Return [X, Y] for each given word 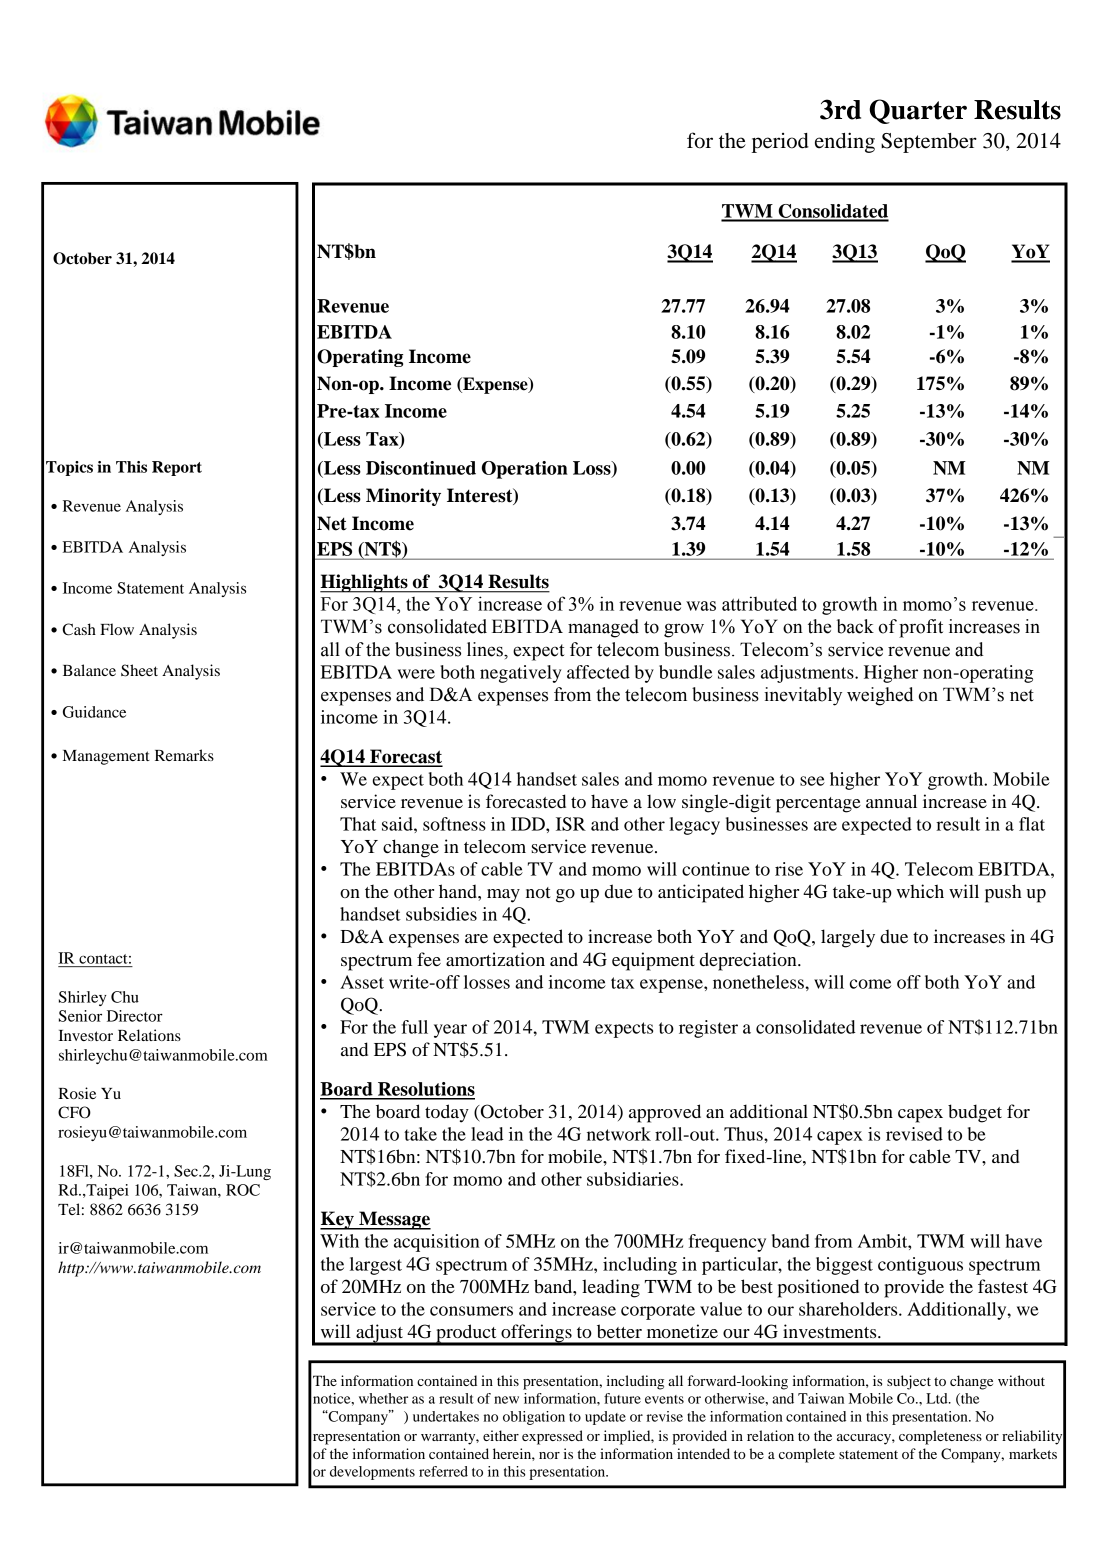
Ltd [938, 1398]
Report [177, 468]
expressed [552, 1437]
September [929, 143]
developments [372, 1473]
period [780, 143]
